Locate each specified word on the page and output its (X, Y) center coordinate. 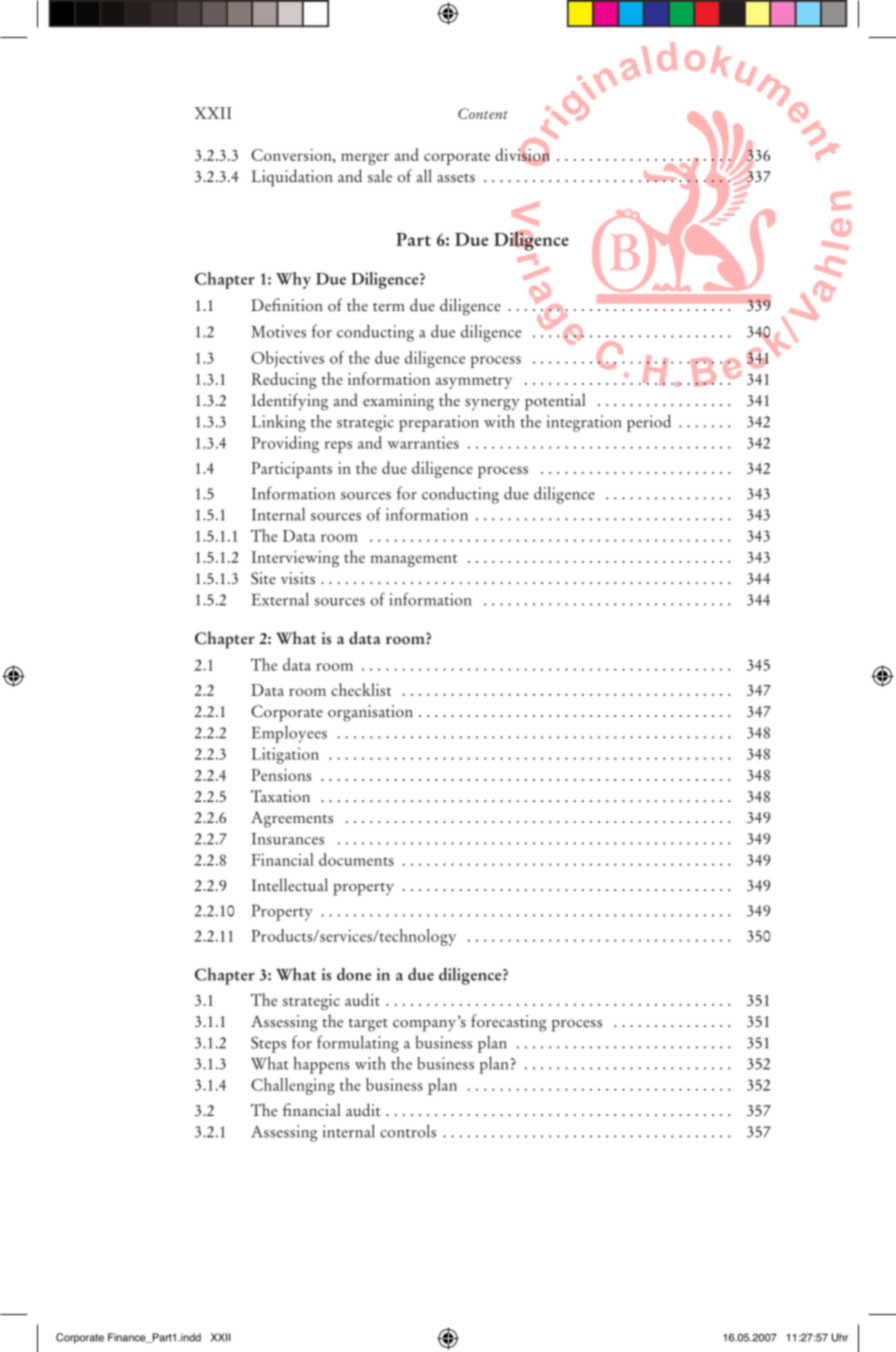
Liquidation (292, 178)
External (280, 599)
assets (456, 178)
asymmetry (474, 382)
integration (584, 423)
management (414, 560)
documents (356, 859)
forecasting (508, 1023)
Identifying (290, 402)
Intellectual (290, 885)
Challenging (293, 1086)
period (649, 423)
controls (408, 1131)
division (522, 155)
